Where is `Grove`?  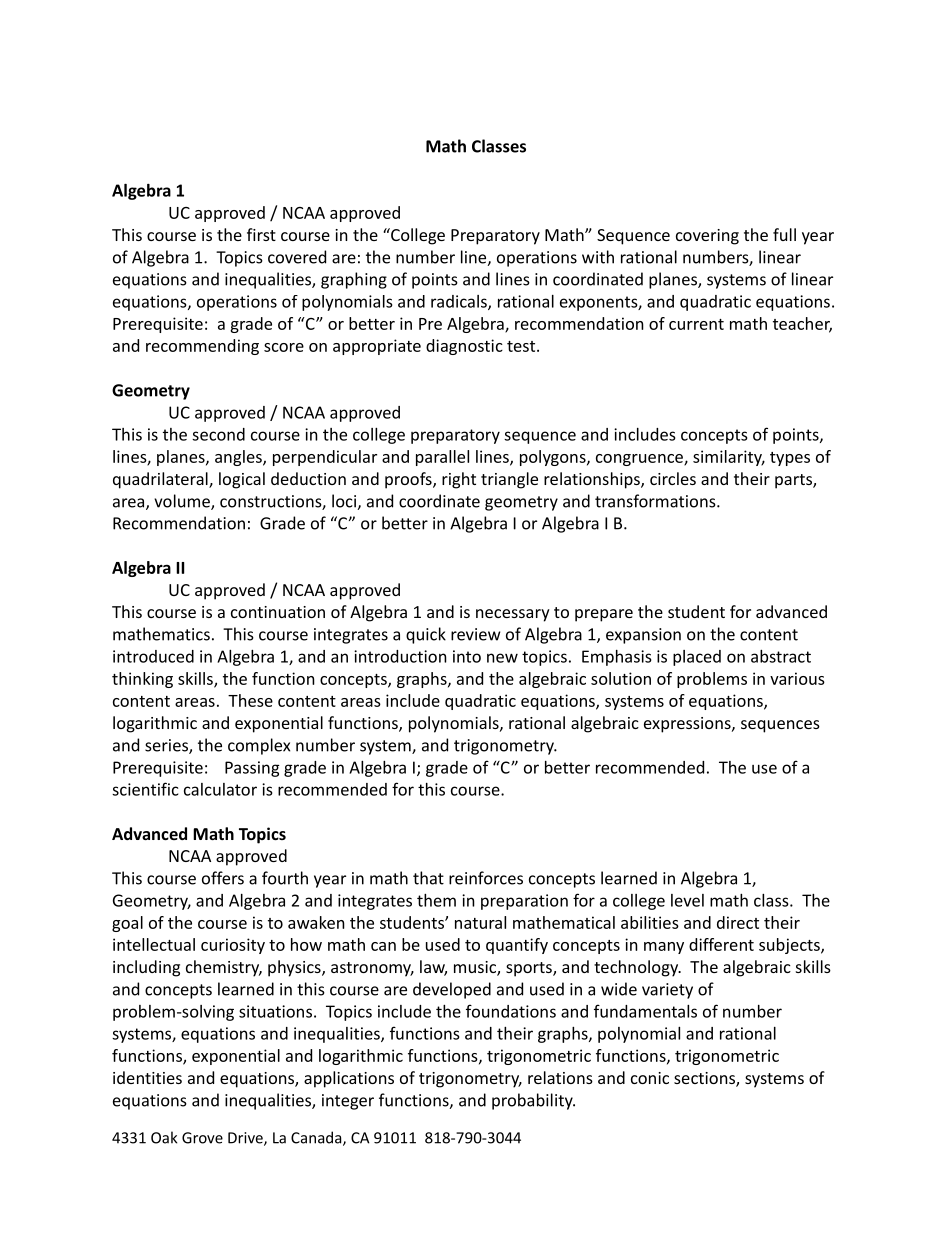 Grove is located at coordinates (202, 1138).
